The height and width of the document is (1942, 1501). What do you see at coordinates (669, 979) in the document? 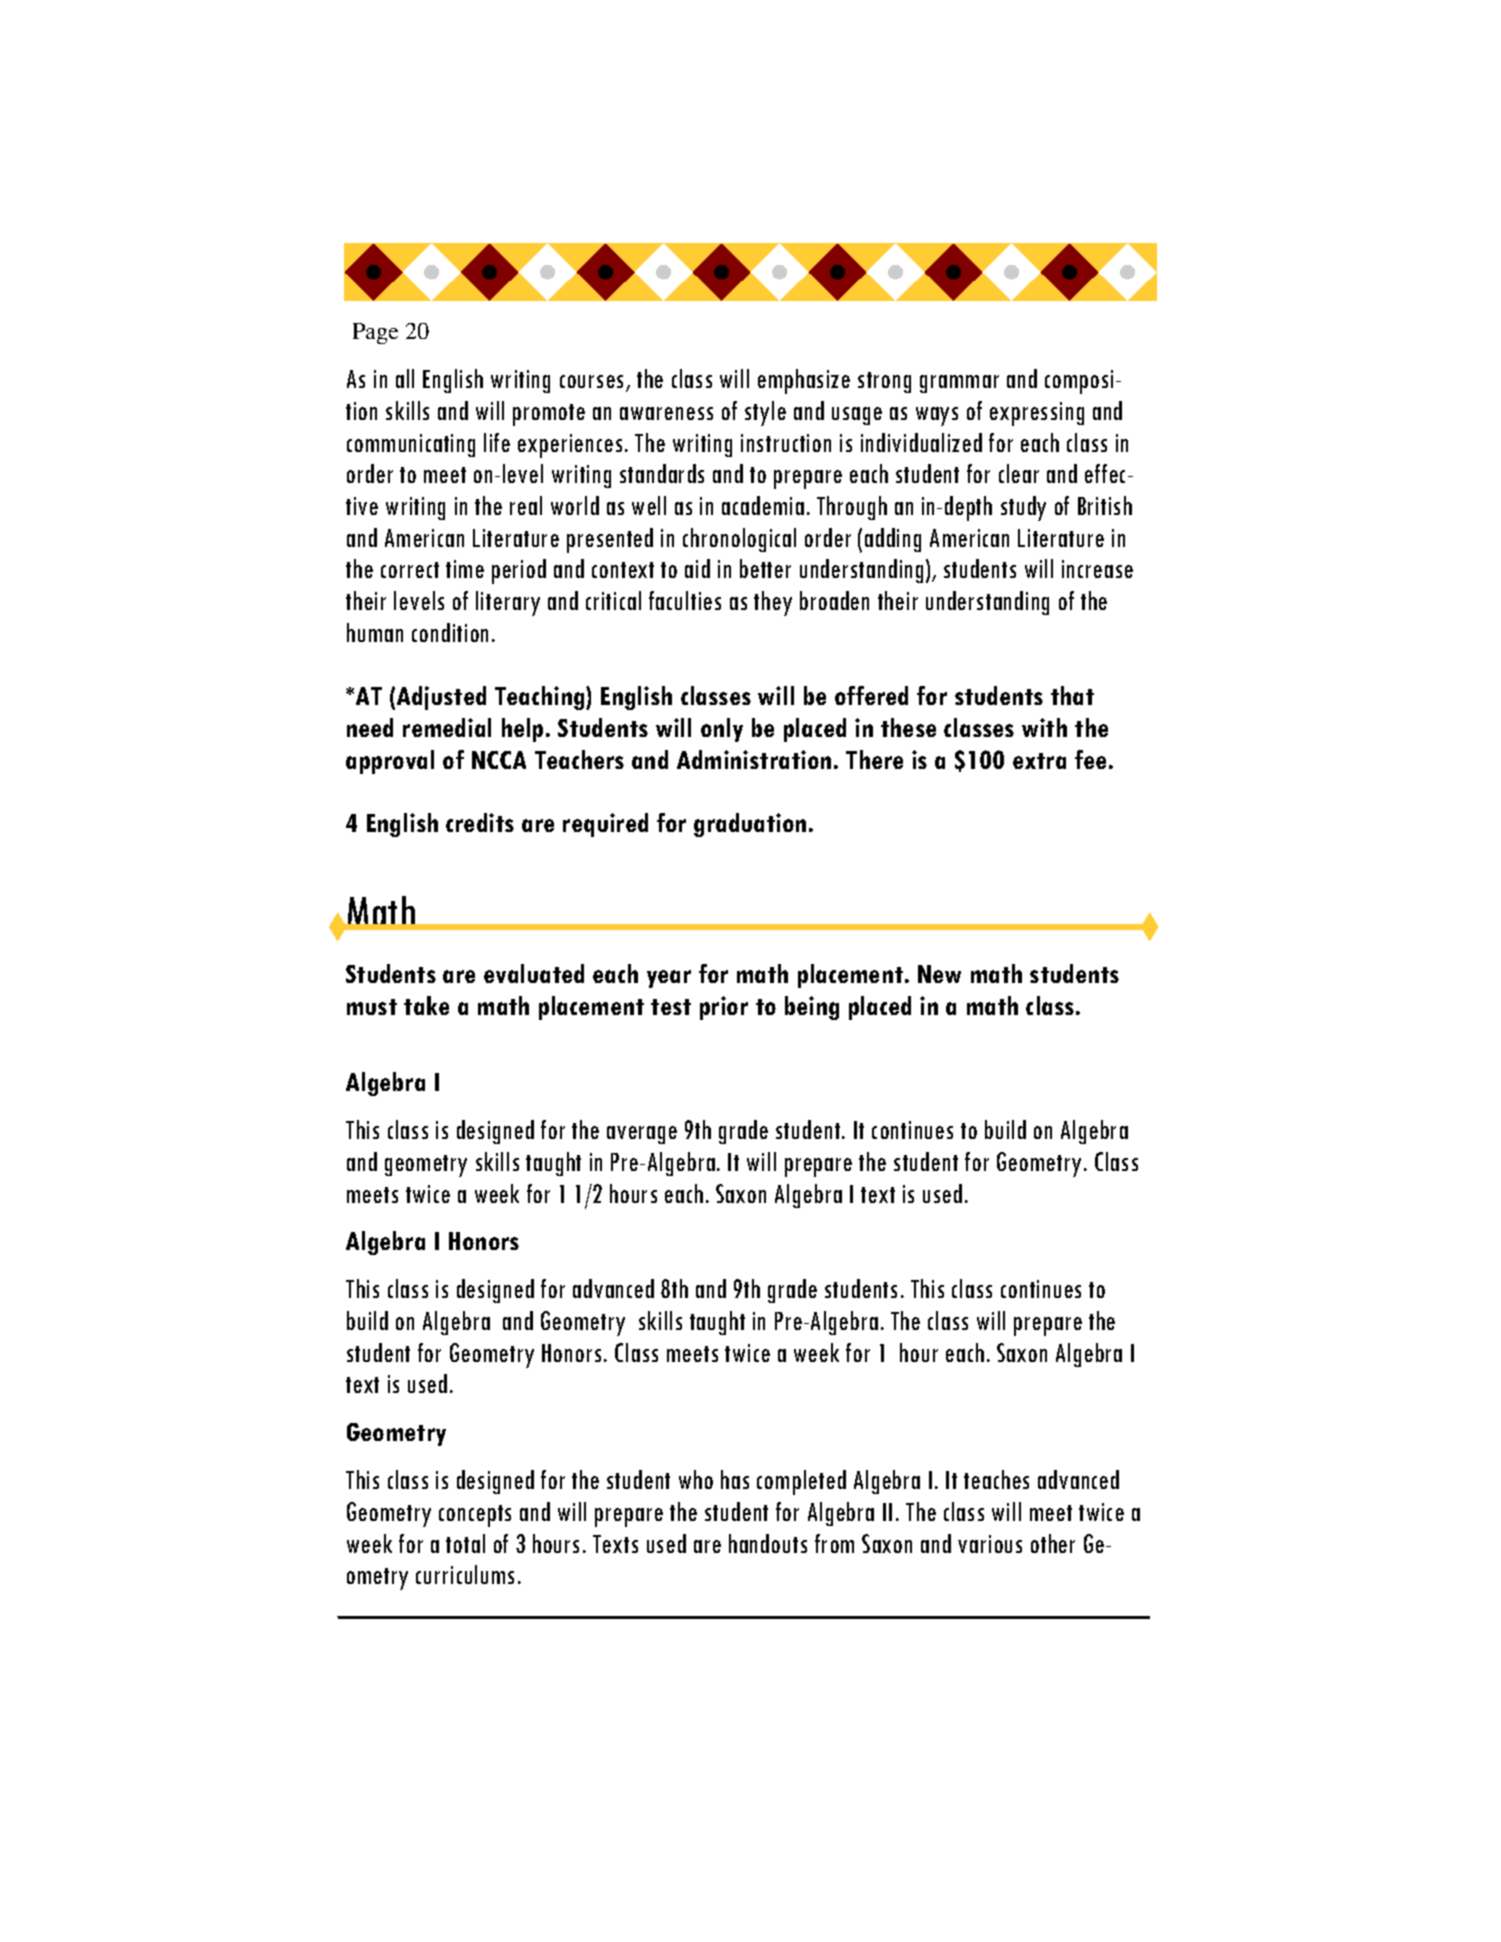
I see `year` at bounding box center [669, 979].
